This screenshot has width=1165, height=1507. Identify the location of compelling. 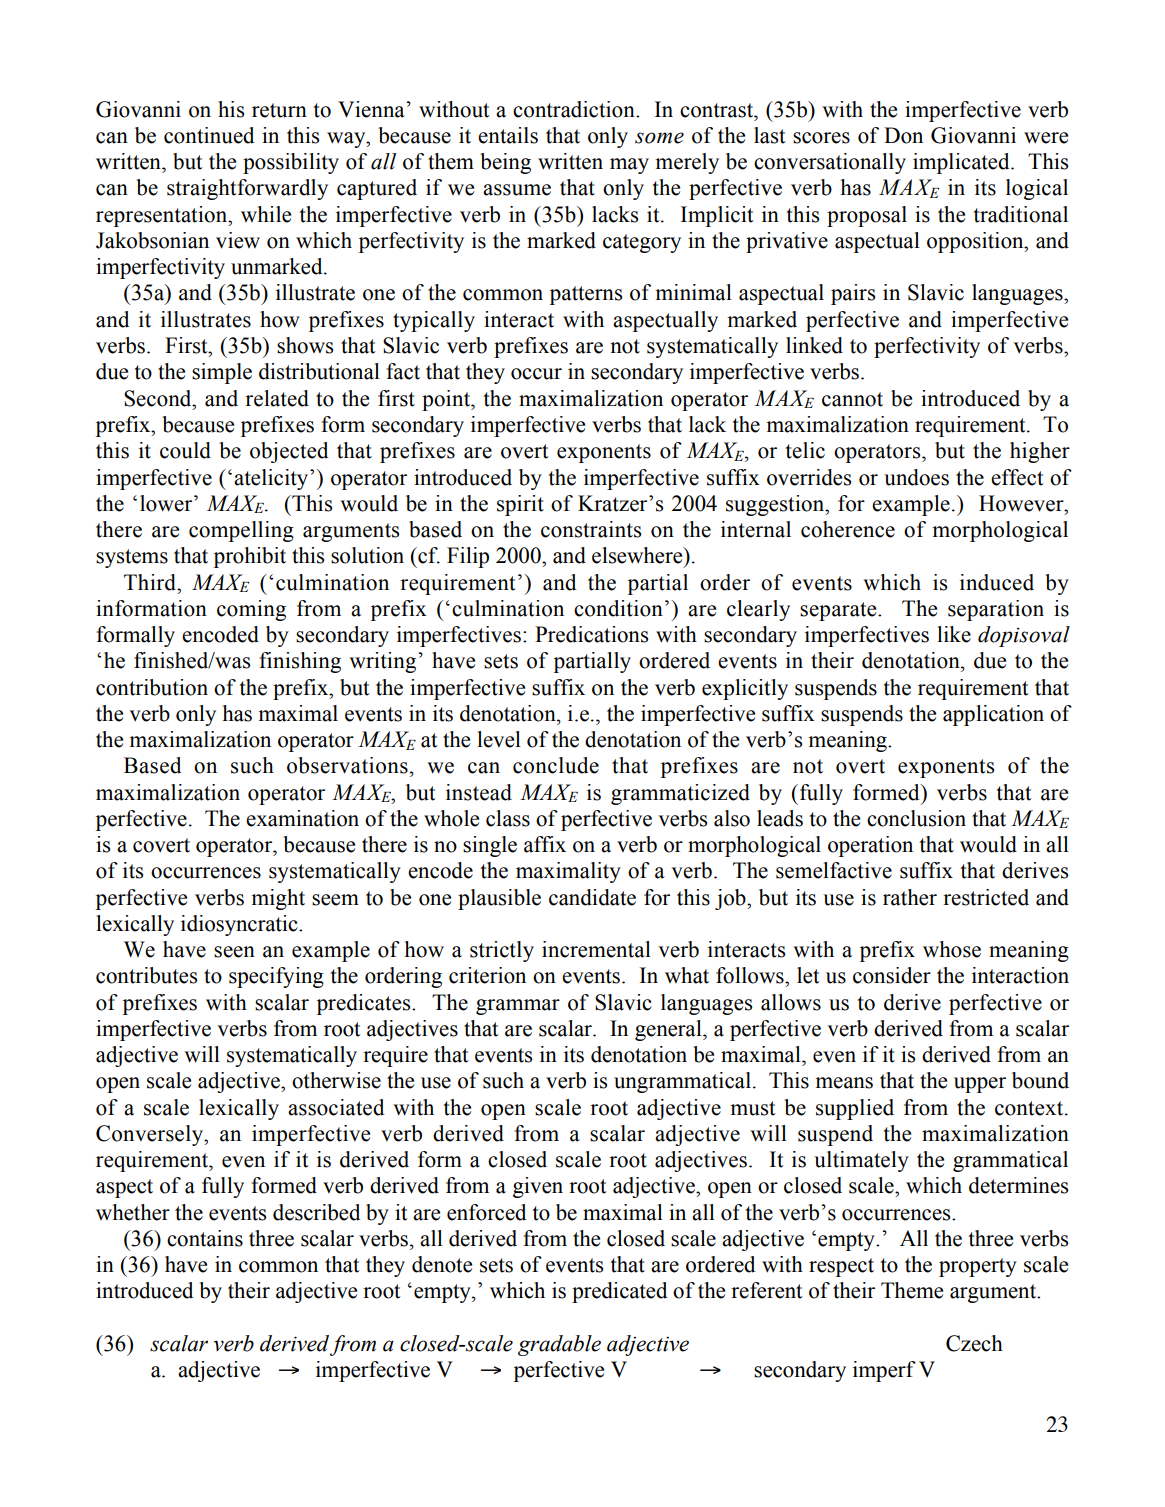
(241, 531).
